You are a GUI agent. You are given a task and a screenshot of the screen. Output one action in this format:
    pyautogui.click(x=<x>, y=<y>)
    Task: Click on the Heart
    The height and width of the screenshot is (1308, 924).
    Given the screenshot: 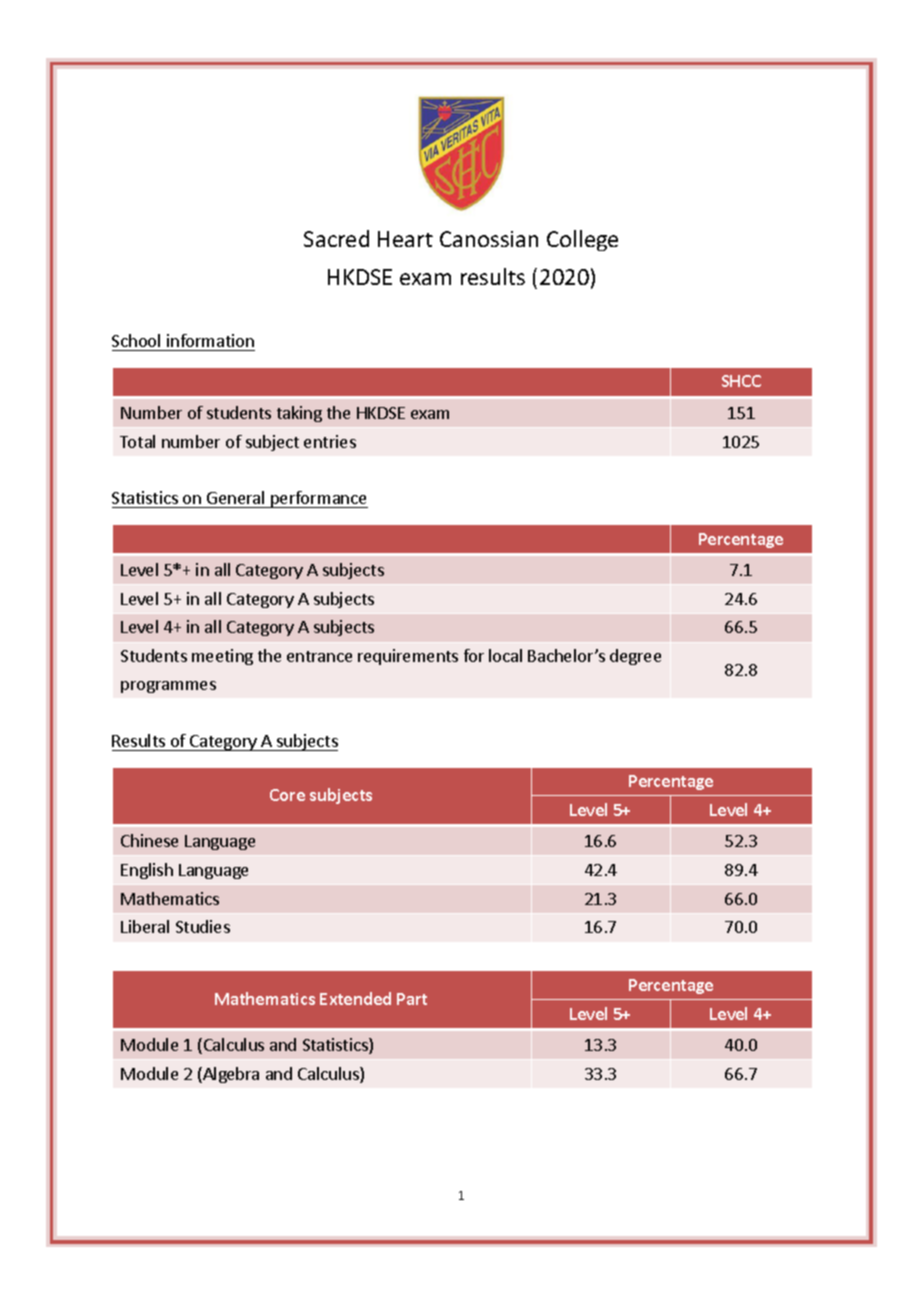 What is the action you would take?
    pyautogui.click(x=405, y=239)
